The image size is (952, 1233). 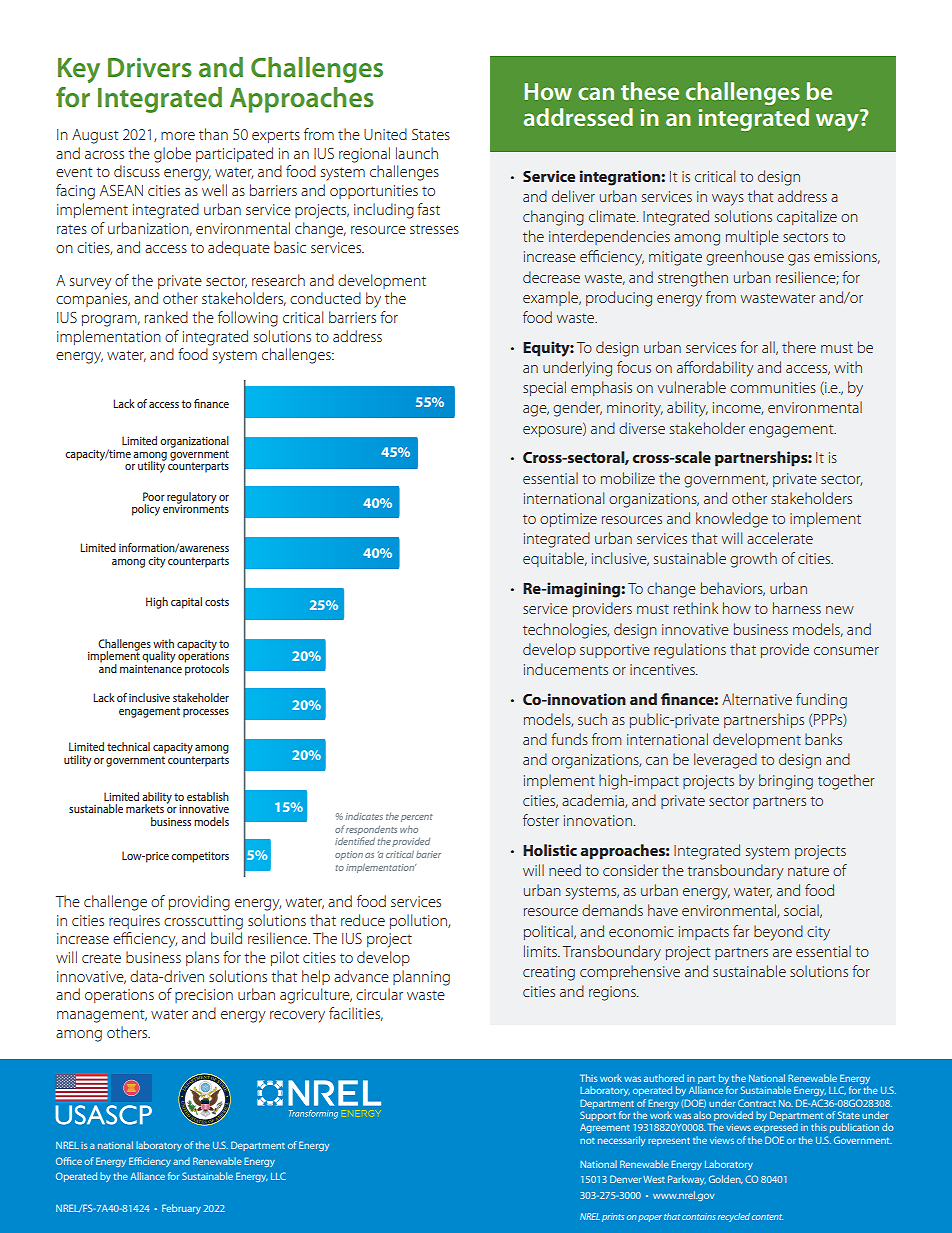 I want to click on Golden, so click(x=726, y=1179).
